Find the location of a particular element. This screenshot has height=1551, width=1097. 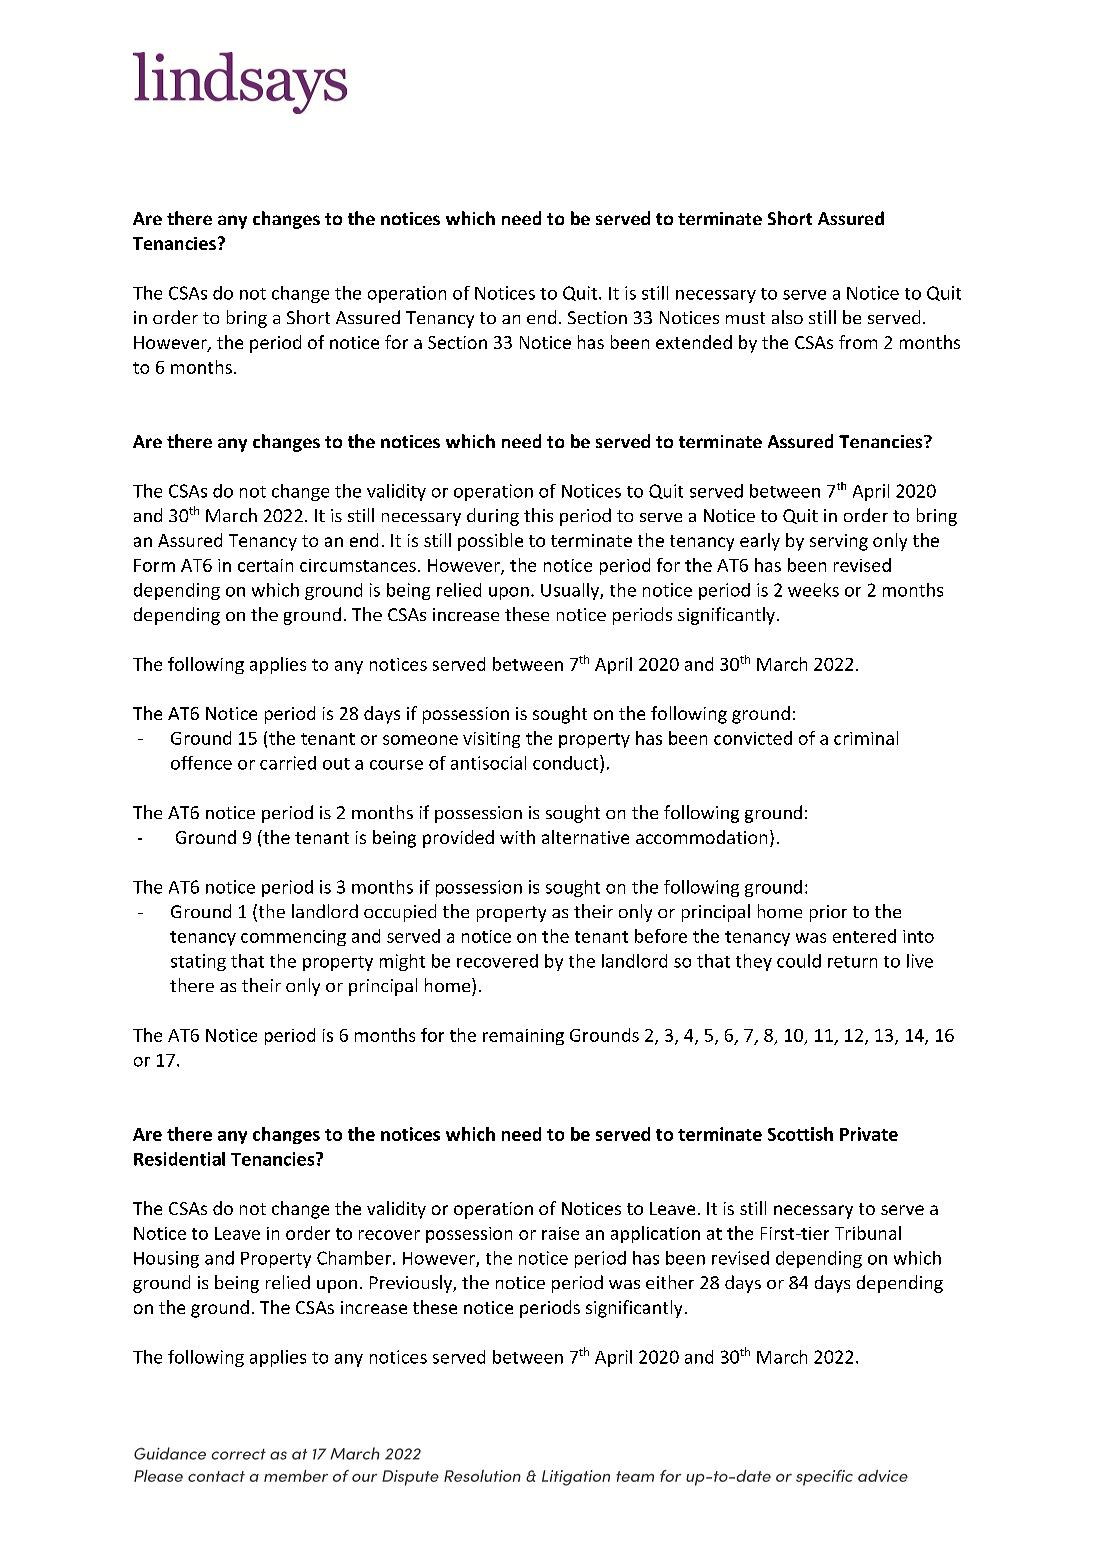

raise is located at coordinates (560, 1233).
